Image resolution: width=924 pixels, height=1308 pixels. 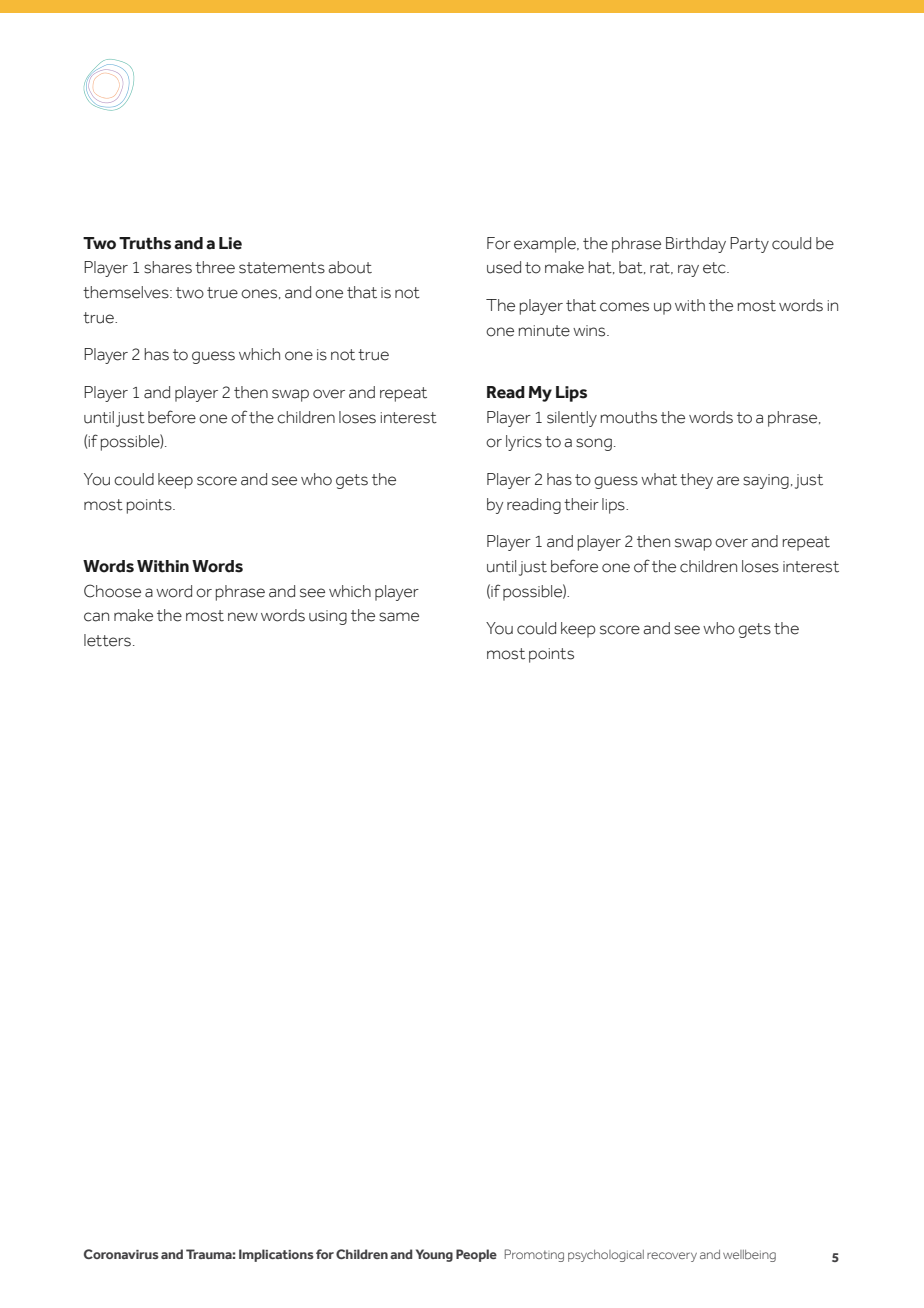 What do you see at coordinates (121, 1254) in the image?
I see `Coronavirus` at bounding box center [121, 1254].
